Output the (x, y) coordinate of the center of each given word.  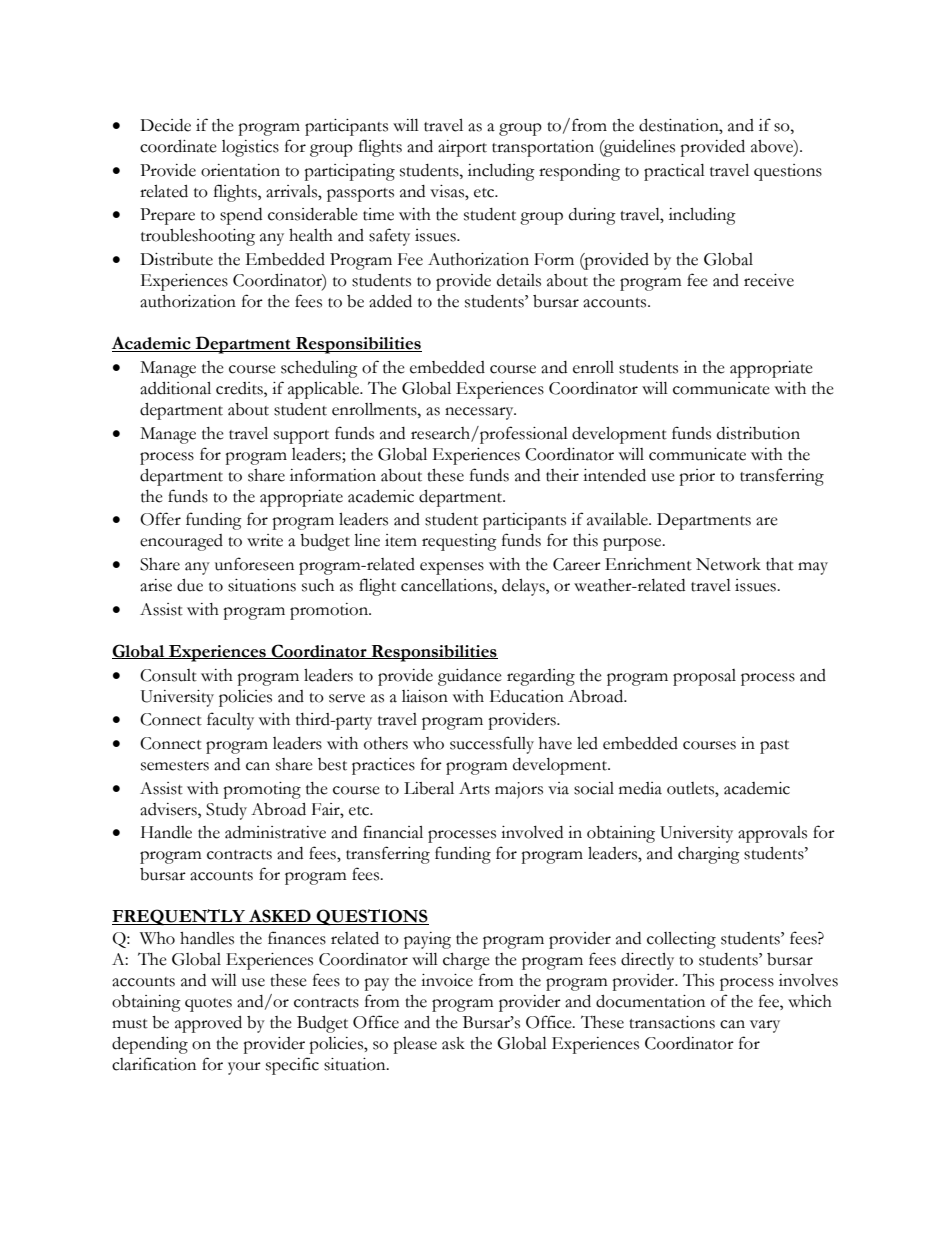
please (415, 1045)
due (190, 585)
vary (765, 1026)
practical (674, 172)
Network (728, 564)
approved (208, 1024)
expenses (452, 568)
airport (462, 148)
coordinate (178, 146)
